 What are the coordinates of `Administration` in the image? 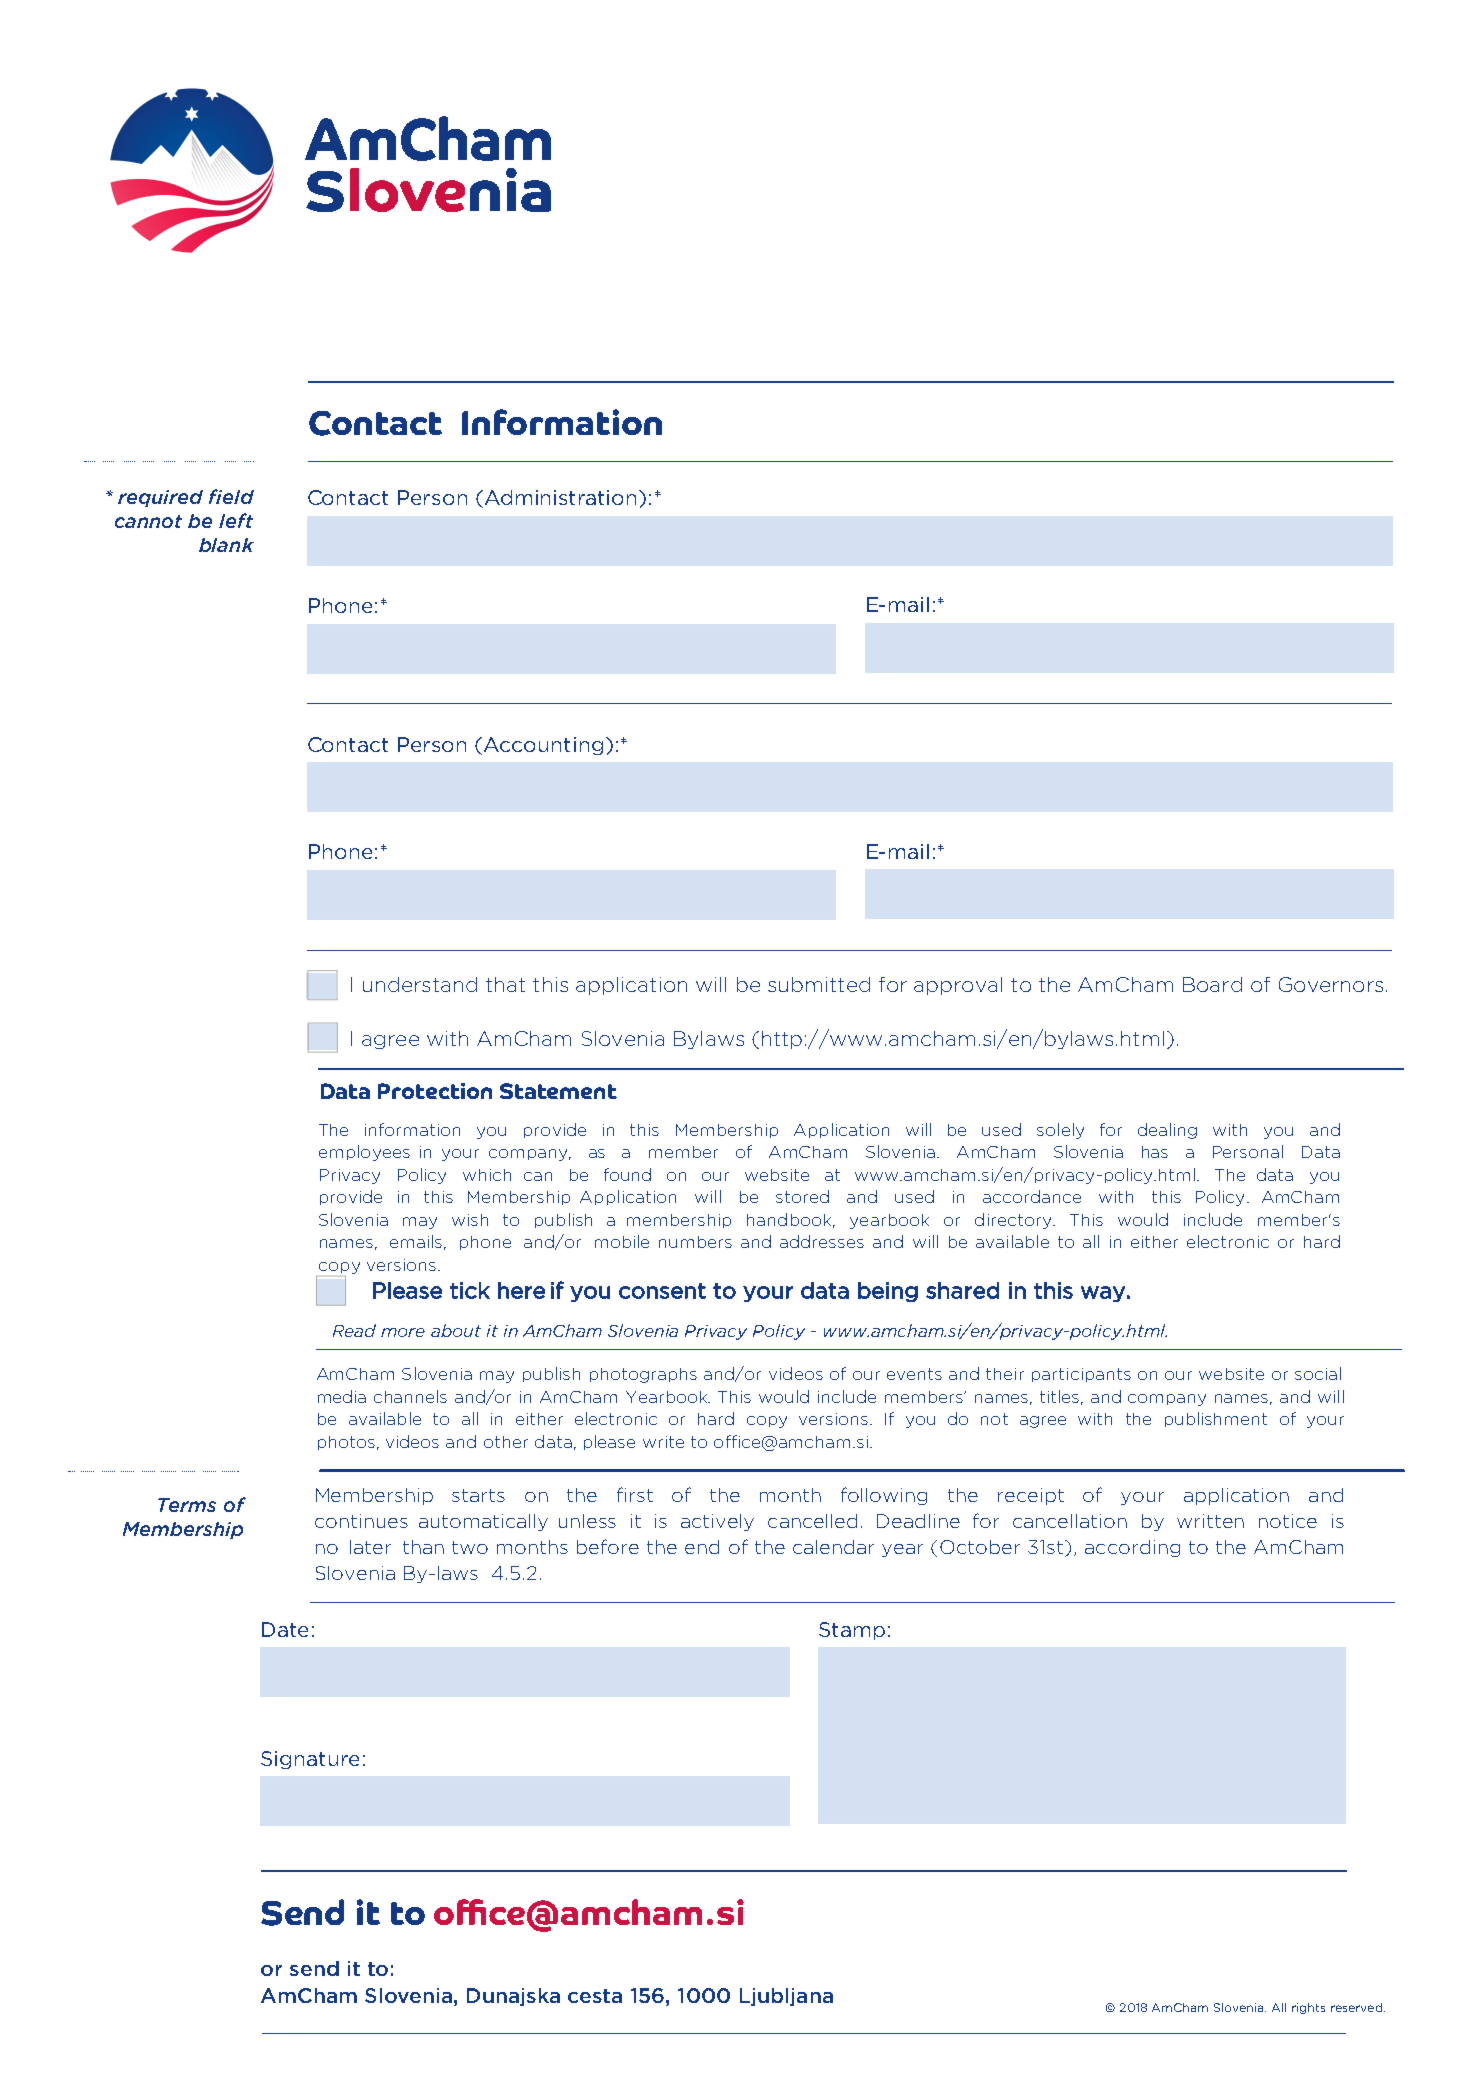 It's located at (560, 497).
